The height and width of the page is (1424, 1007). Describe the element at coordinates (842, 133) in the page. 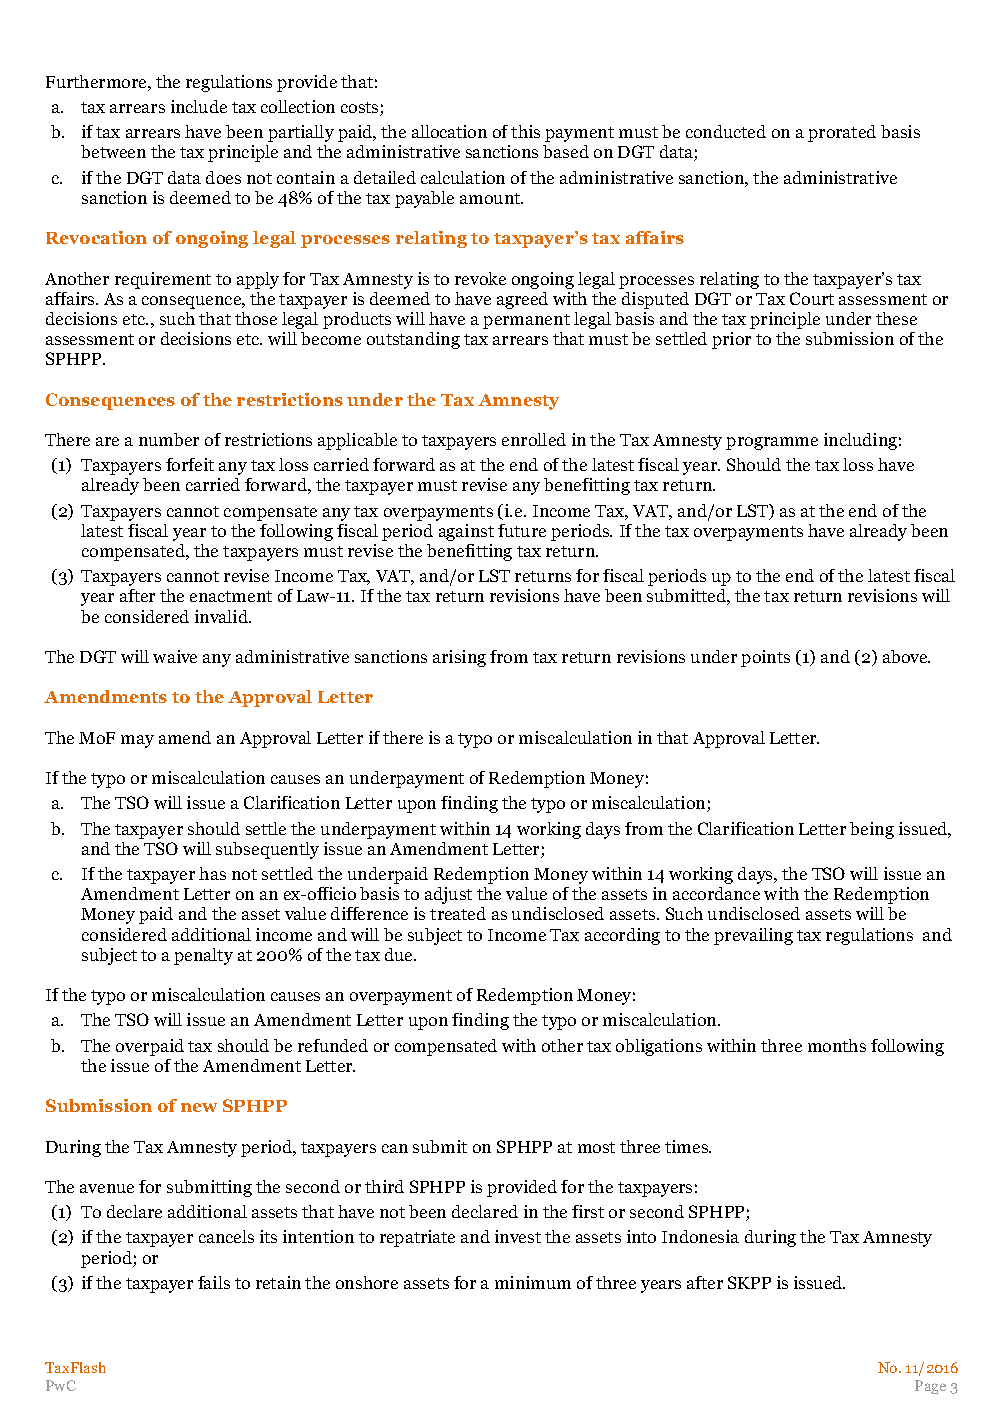

I see `prorated` at that location.
